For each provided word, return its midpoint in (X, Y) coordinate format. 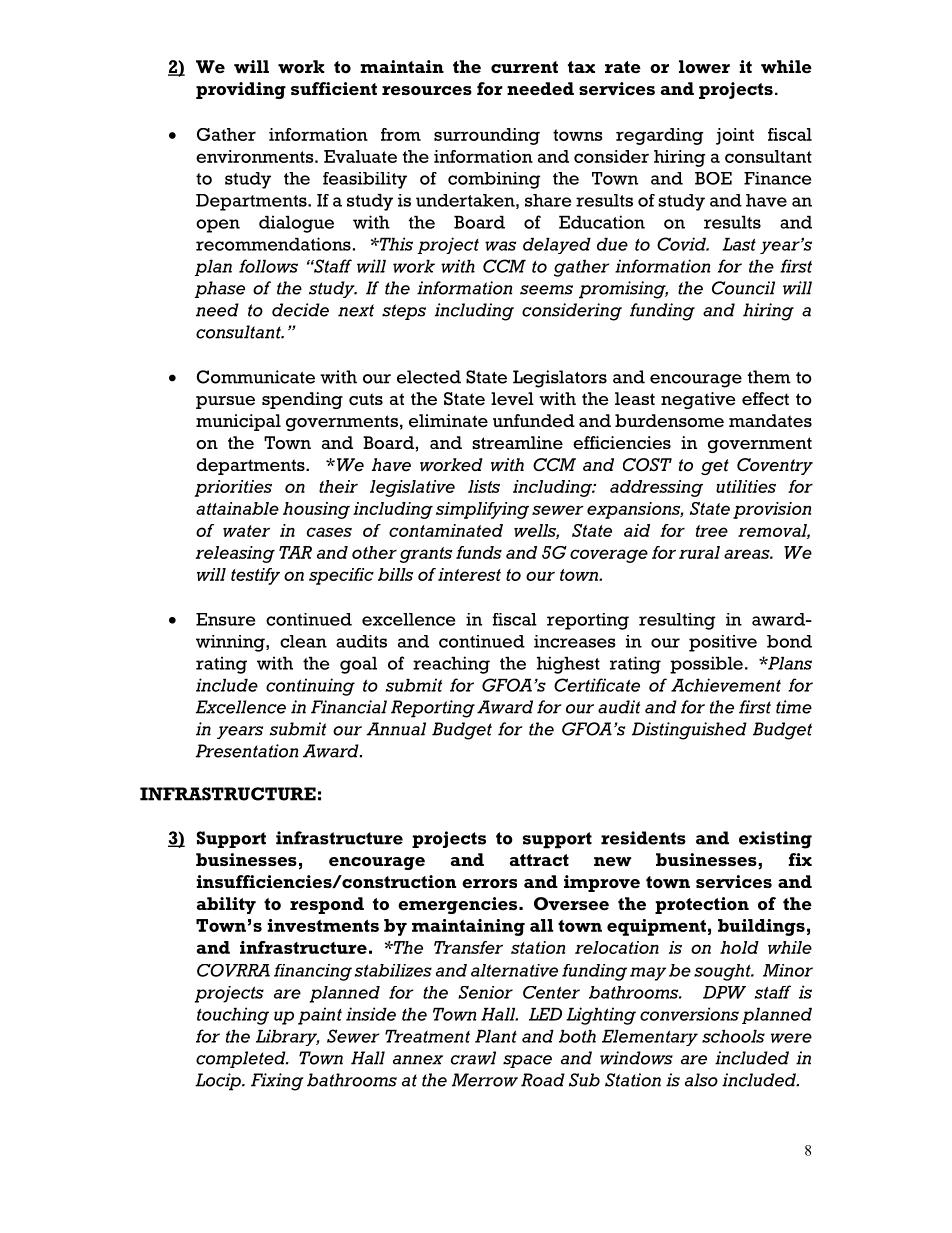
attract (539, 860)
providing (241, 90)
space (527, 1061)
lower (704, 66)
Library (288, 1037)
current (524, 67)
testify (255, 576)
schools (733, 1036)
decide (300, 310)
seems (546, 290)
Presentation (247, 751)
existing (775, 840)
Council (743, 288)
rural (699, 552)
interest (469, 574)
